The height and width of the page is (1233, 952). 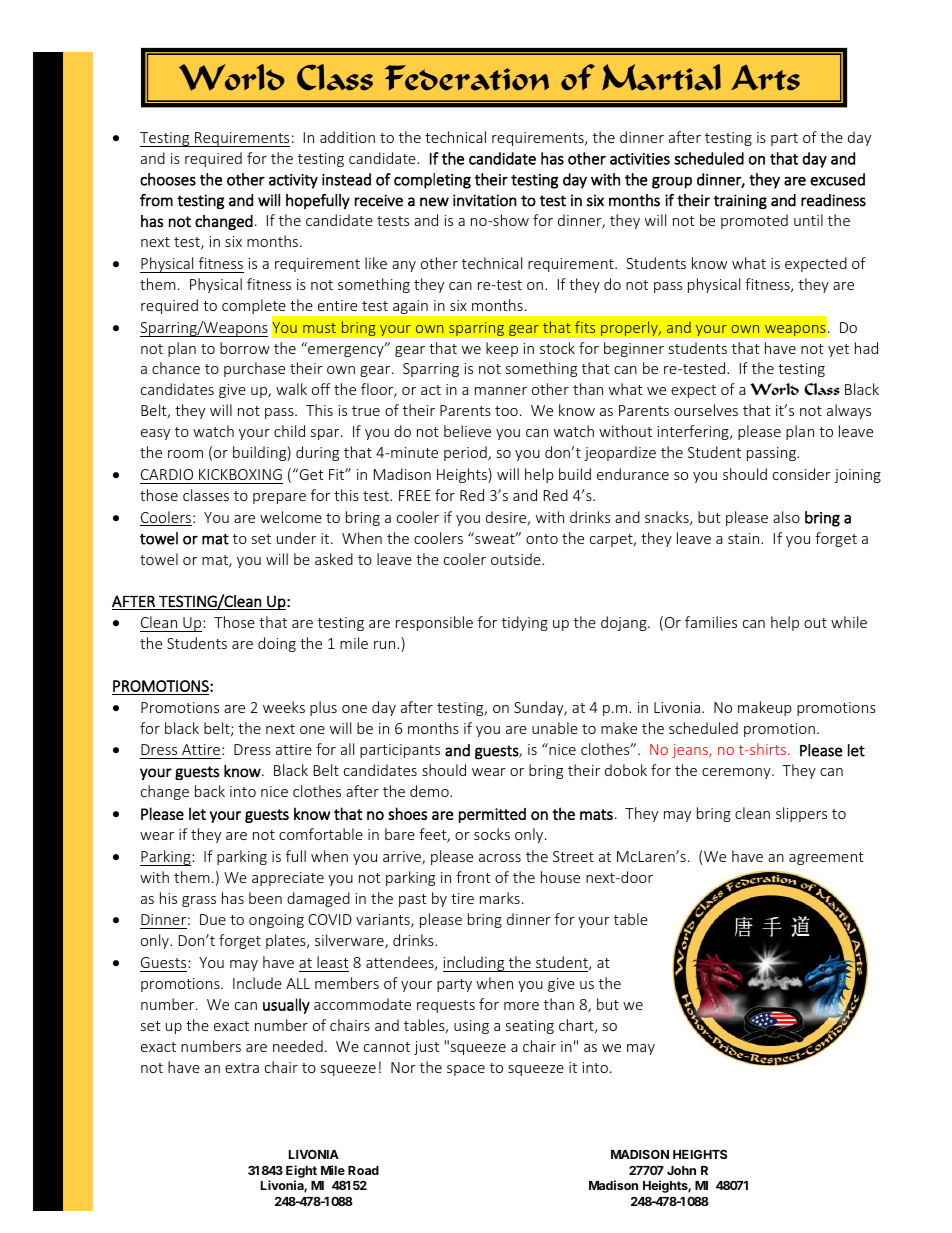 What do you see at coordinates (255, 308) in the page?
I see `complete` at bounding box center [255, 308].
